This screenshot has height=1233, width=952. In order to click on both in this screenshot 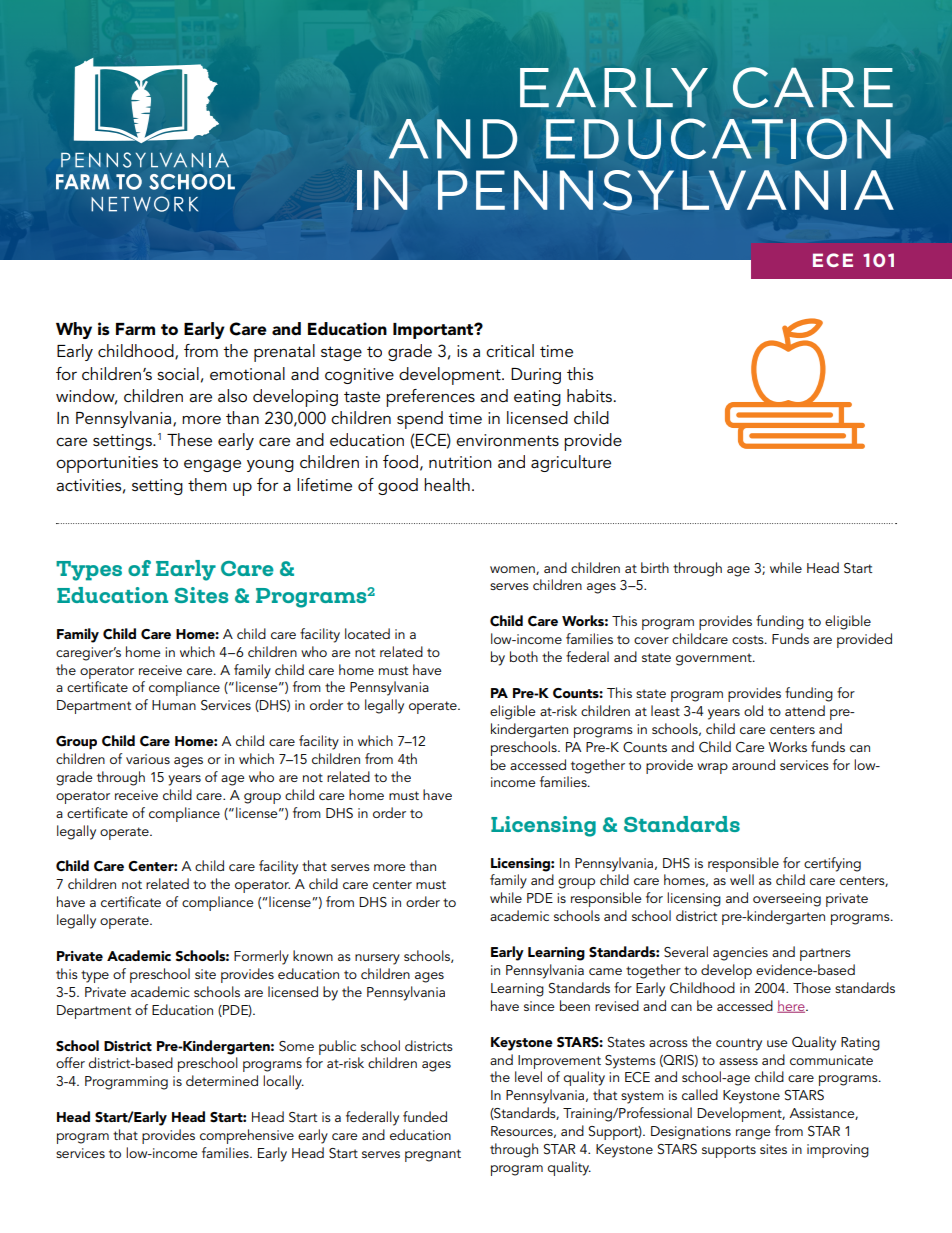, I will do `click(524, 656)`.
